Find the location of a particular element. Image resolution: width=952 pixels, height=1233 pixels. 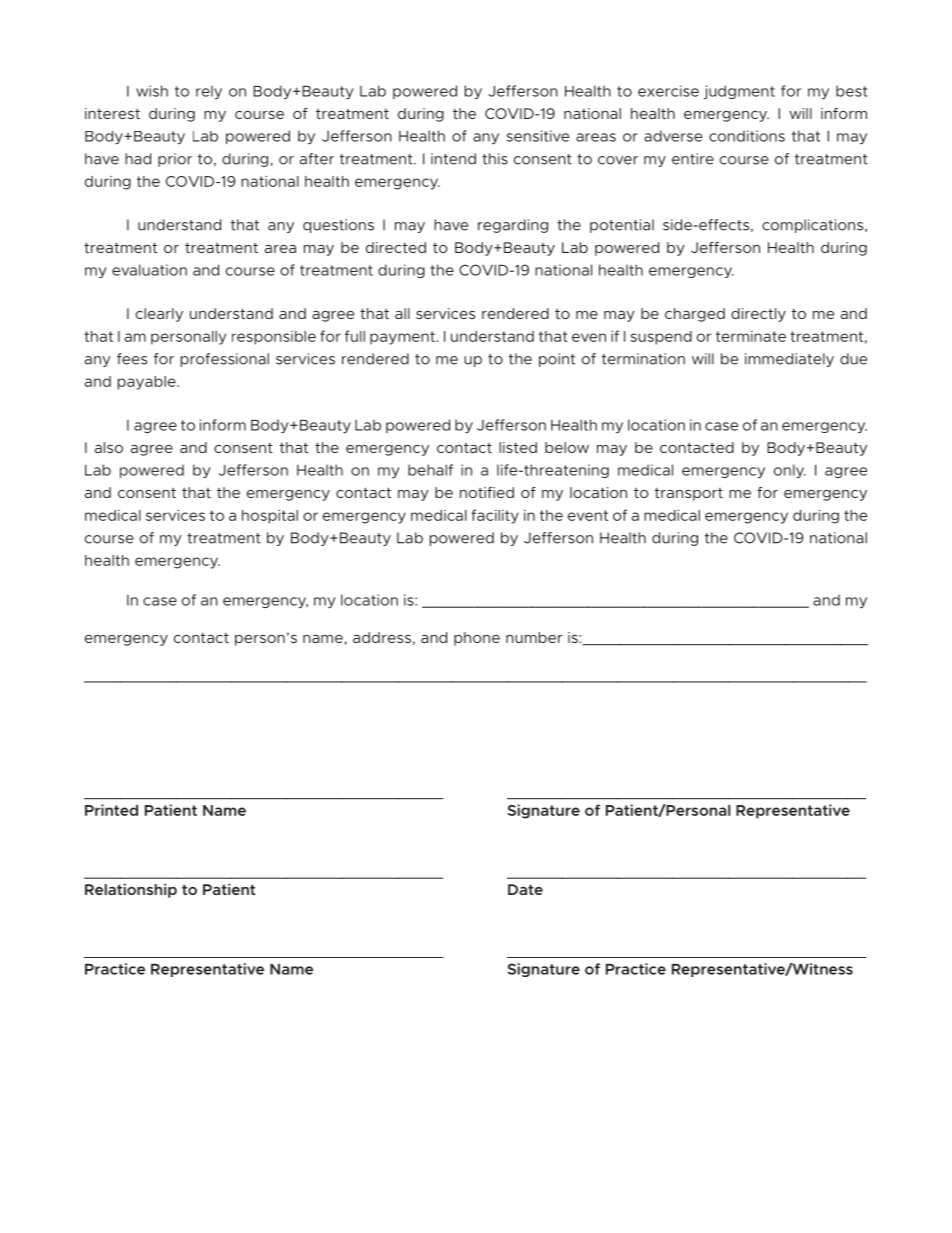

sensitive is located at coordinates (537, 136).
